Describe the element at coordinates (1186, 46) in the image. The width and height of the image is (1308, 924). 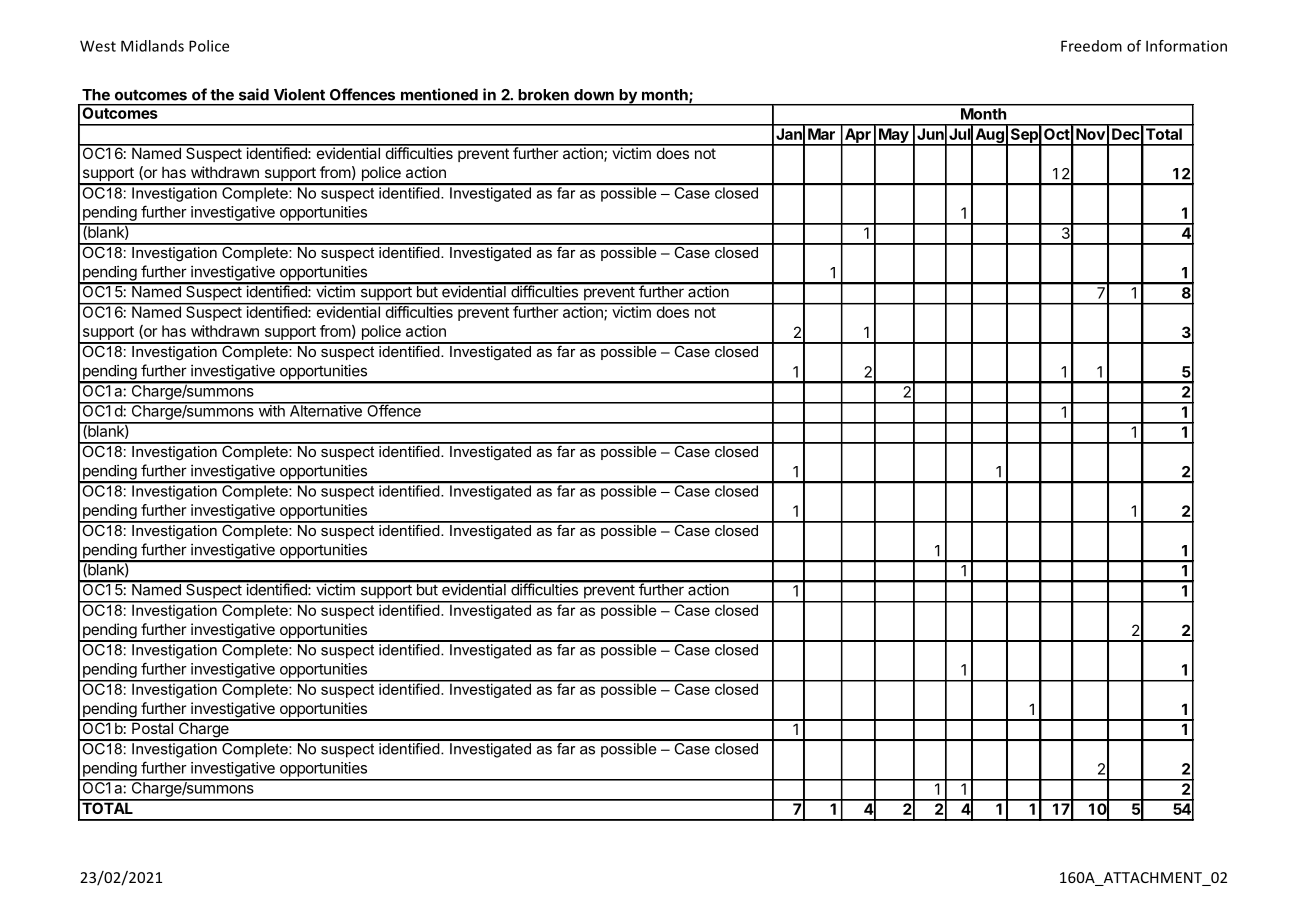
I see `Information` at that location.
